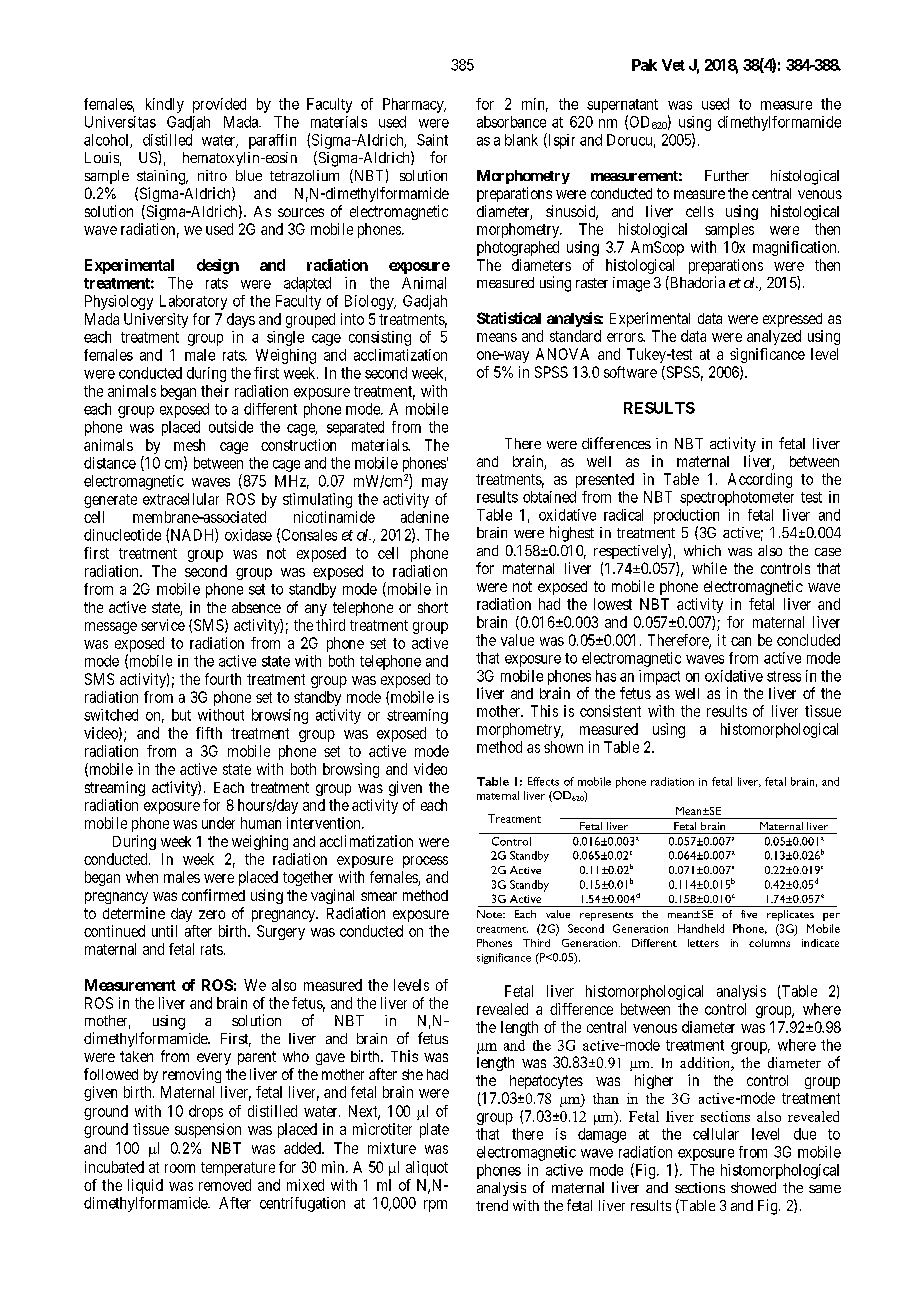 The height and width of the screenshot is (1307, 924). I want to click on According, so click(760, 480).
